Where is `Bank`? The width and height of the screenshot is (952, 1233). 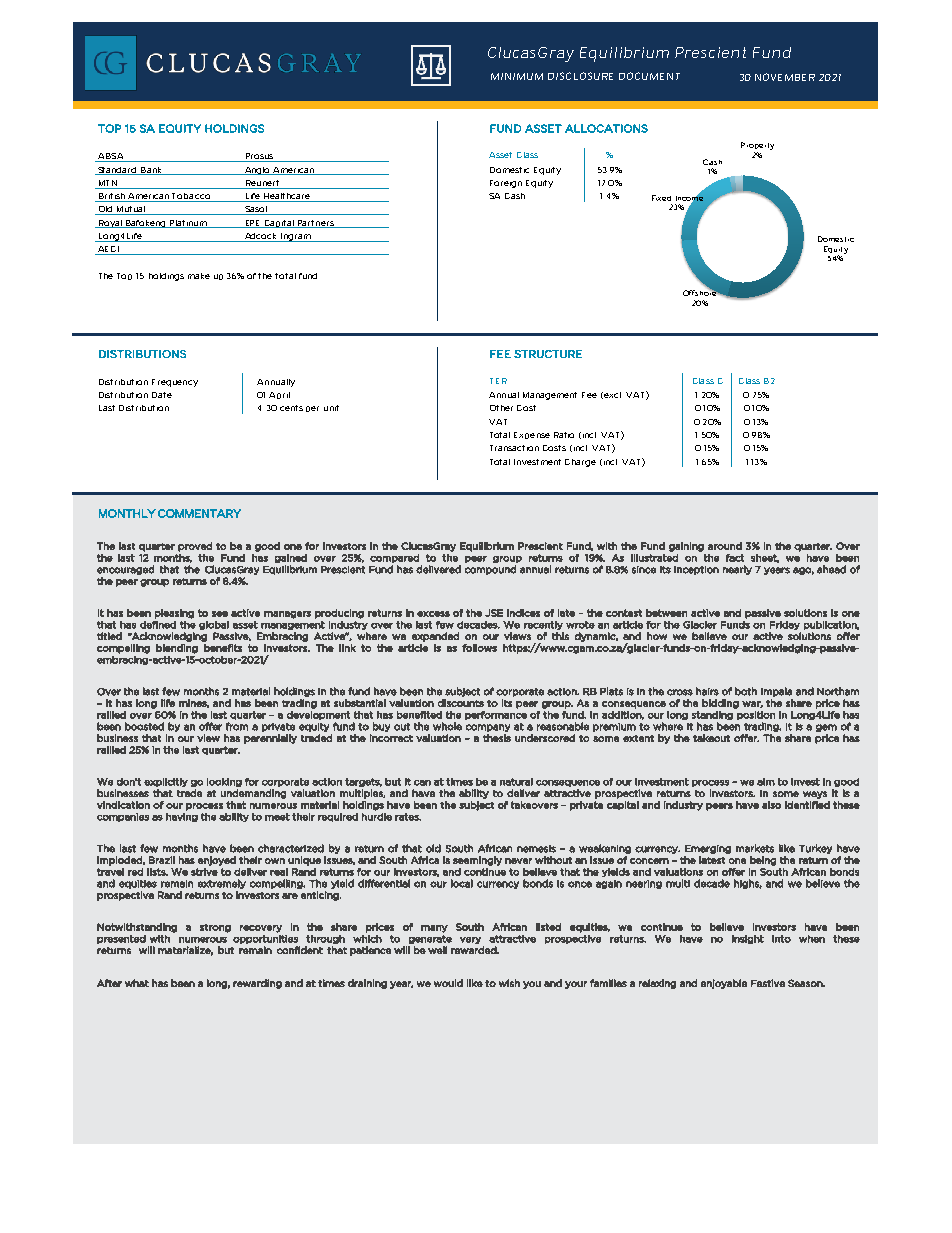
Bank is located at coordinates (152, 171).
